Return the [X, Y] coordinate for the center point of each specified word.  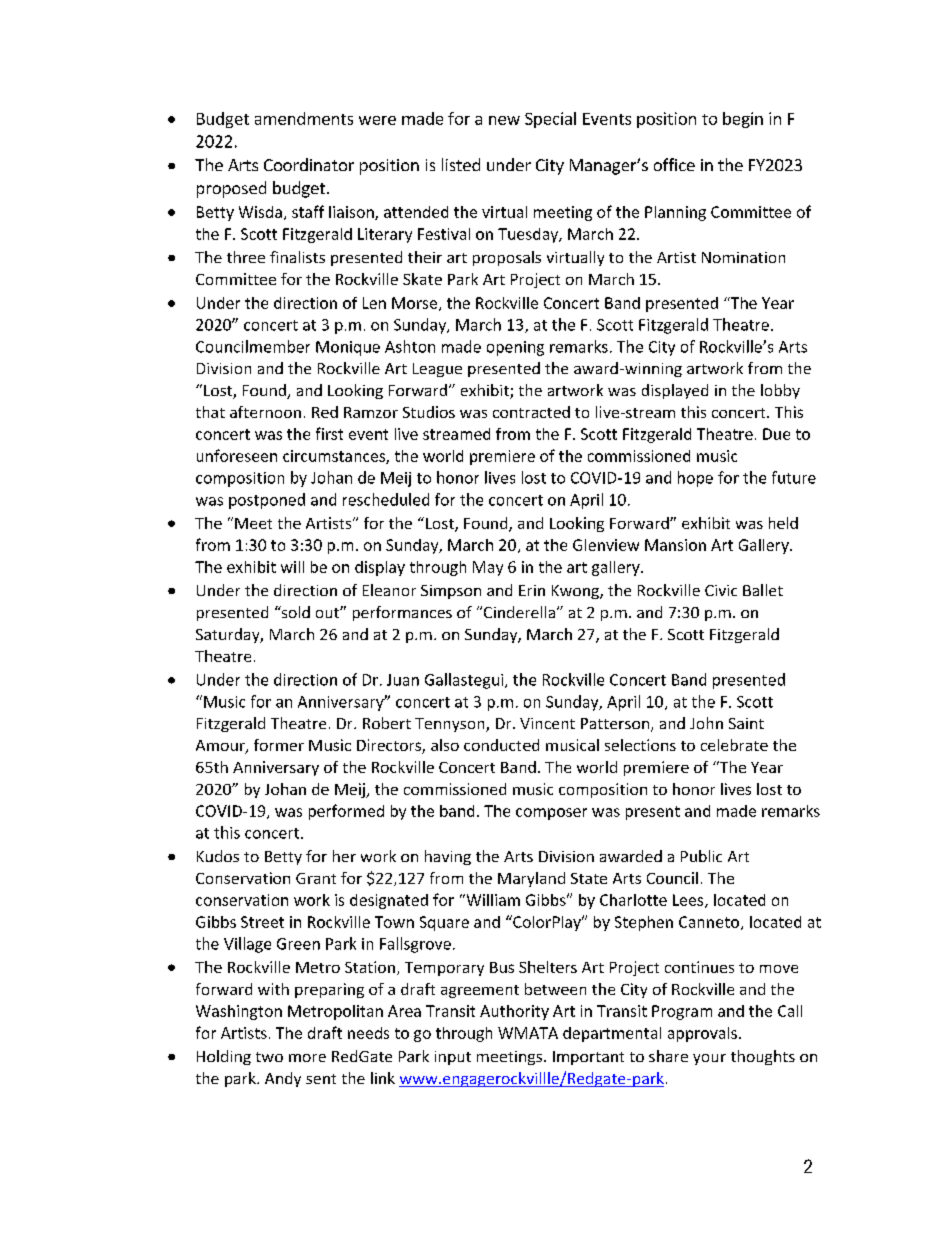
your [709, 1059]
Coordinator [309, 164]
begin [743, 120]
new [504, 120]
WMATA [528, 1033]
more [307, 1058]
